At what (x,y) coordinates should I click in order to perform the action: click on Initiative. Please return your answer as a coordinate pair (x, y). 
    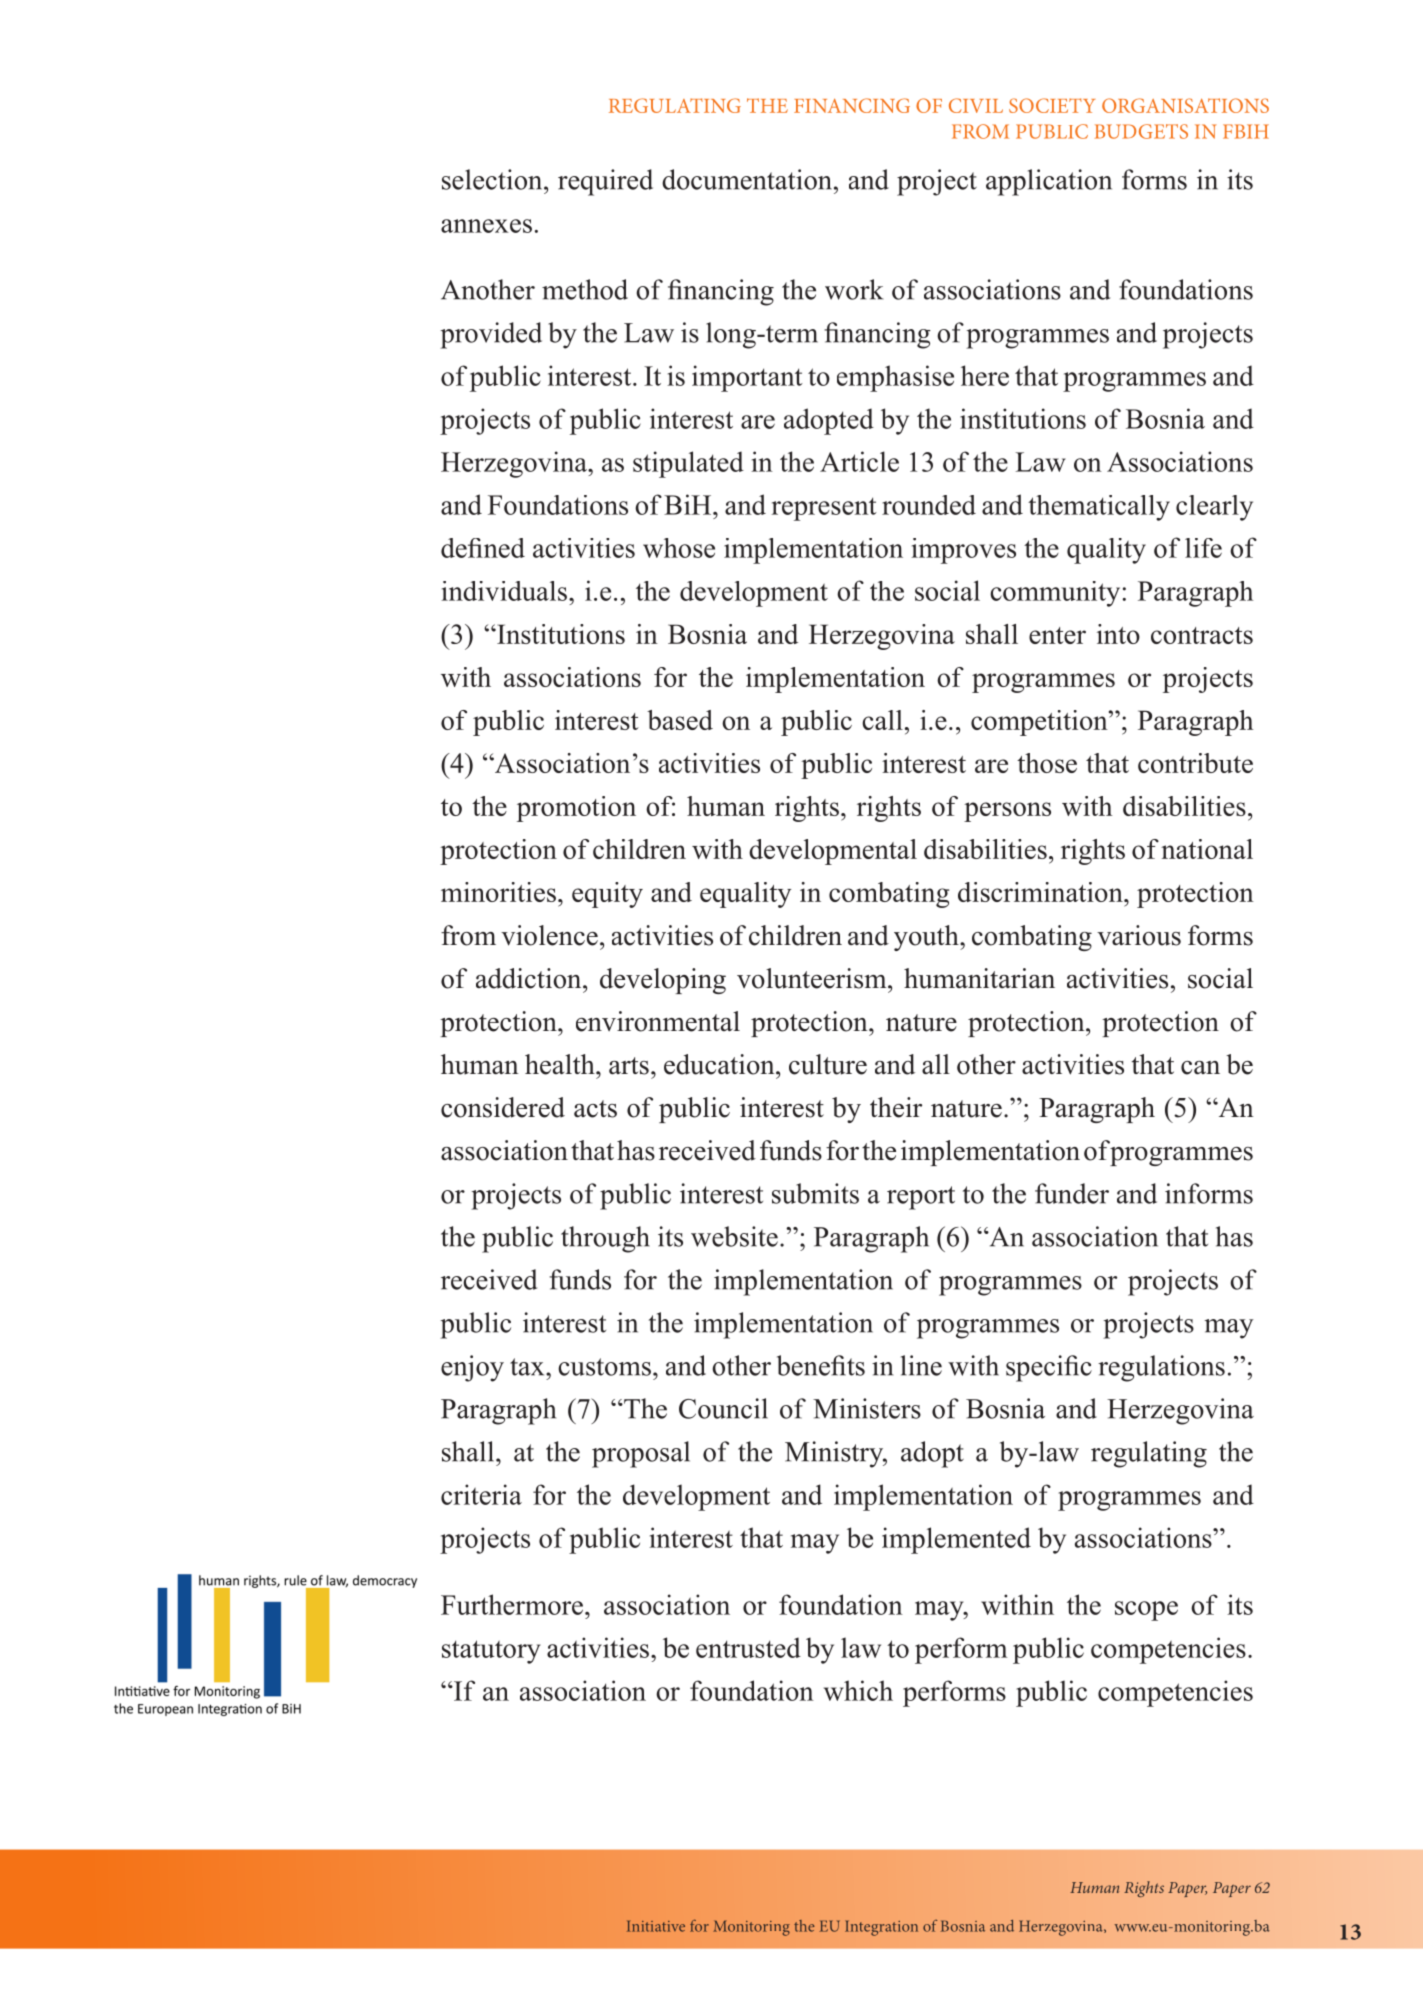
    Looking at the image, I should click on (656, 1926).
